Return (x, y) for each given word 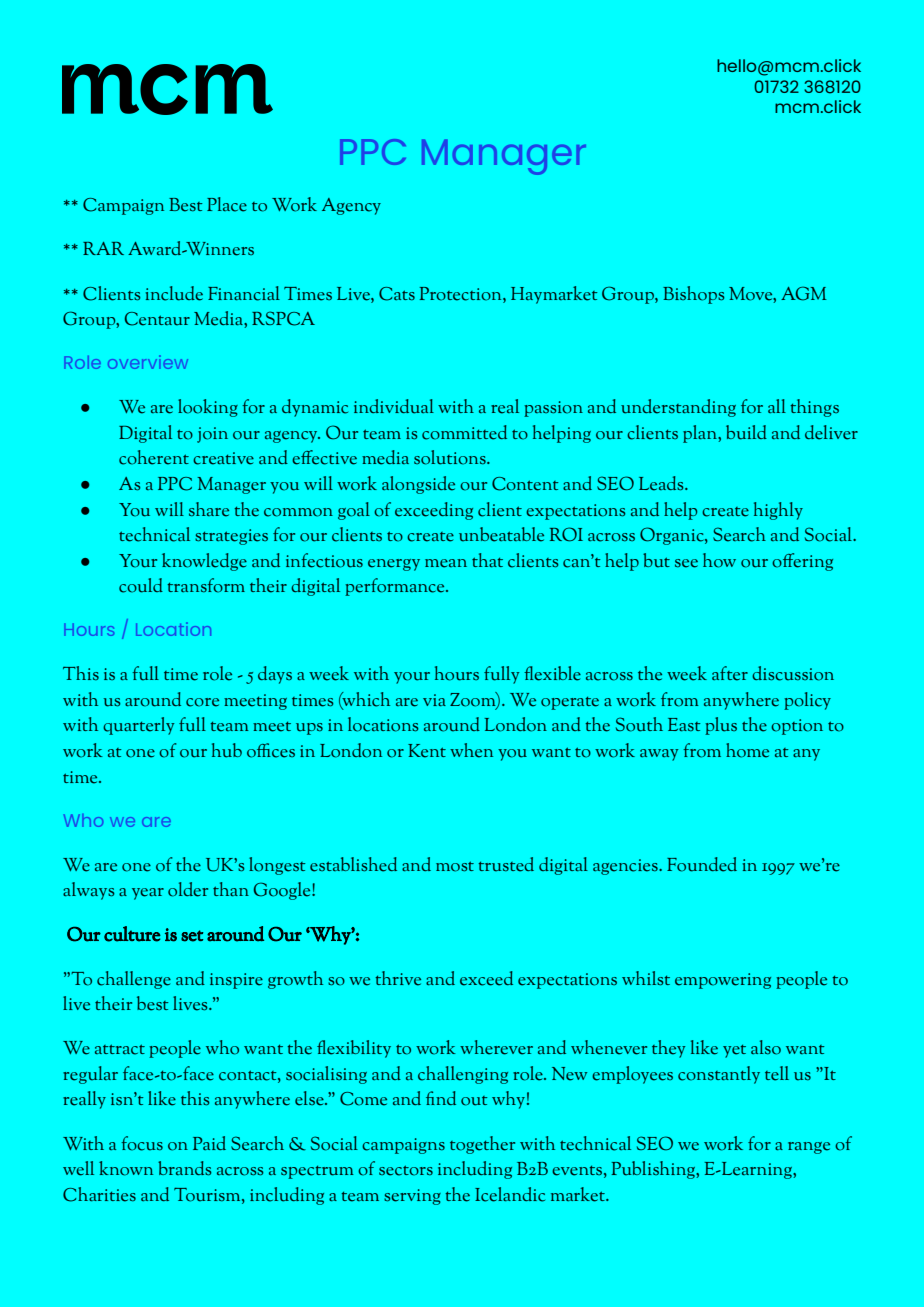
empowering (723, 981)
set (192, 936)
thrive (398, 978)
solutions (451, 457)
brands (185, 1168)
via (434, 700)
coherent (154, 457)
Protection (461, 294)
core (202, 702)
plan (701, 434)
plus (721, 726)
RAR (103, 248)
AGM (804, 293)
